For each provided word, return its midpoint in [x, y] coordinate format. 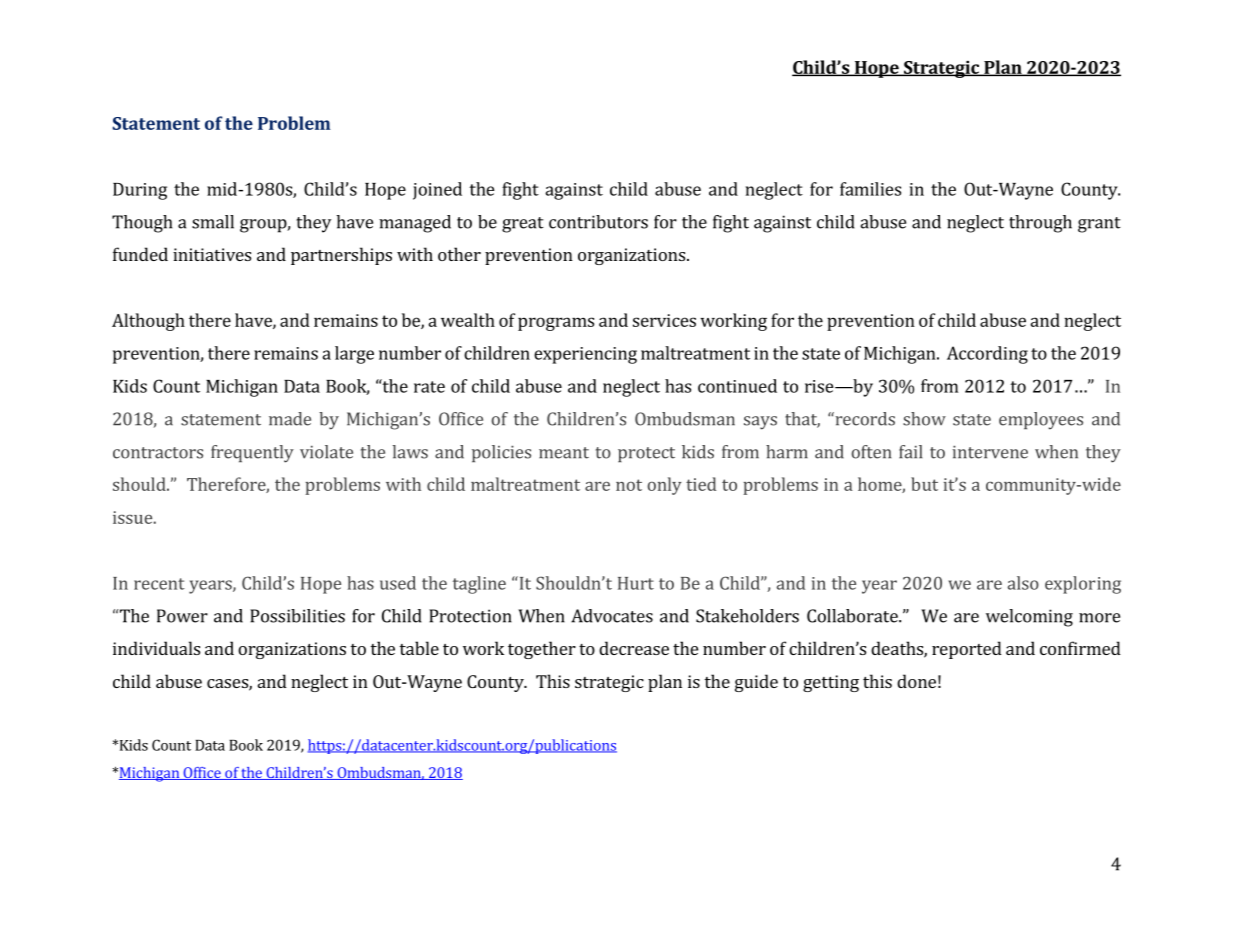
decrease [634, 648]
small [213, 222]
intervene [990, 452]
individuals [156, 648]
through [1040, 224]
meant [564, 453]
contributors [598, 222]
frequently [252, 454]
